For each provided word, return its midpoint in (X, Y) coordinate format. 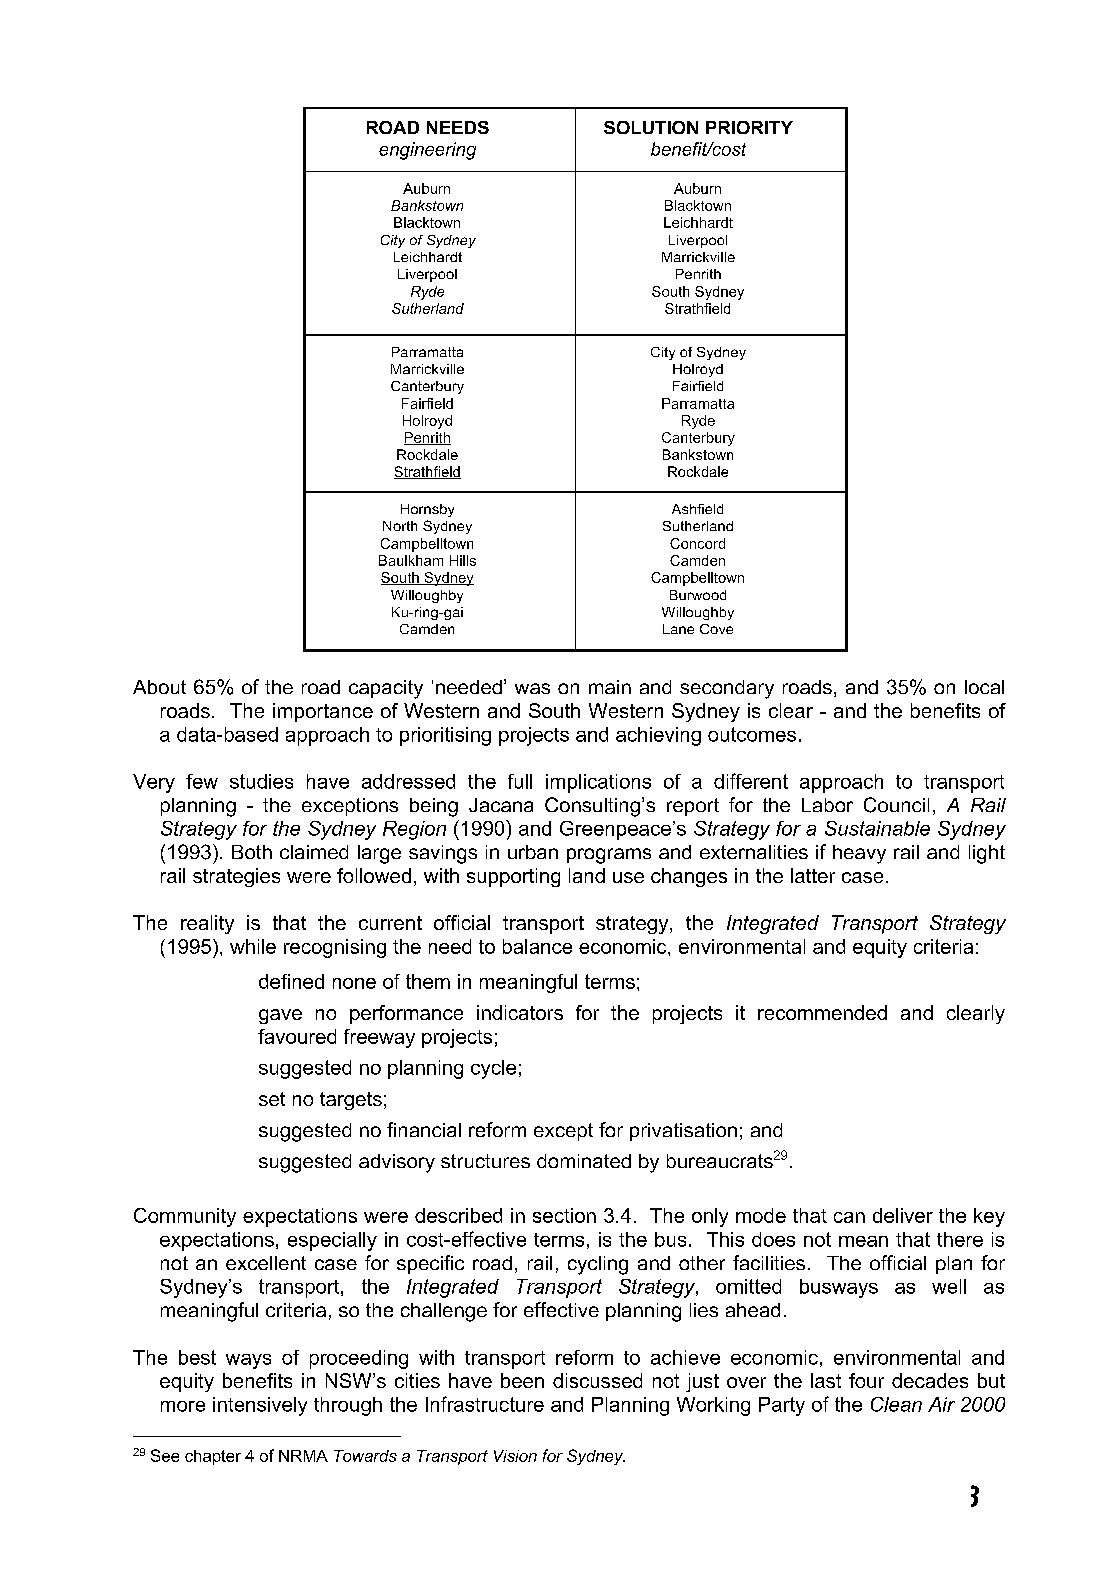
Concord (697, 543)
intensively (260, 1406)
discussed (597, 1380)
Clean (896, 1404)
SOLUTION (651, 127)
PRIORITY (749, 127)
